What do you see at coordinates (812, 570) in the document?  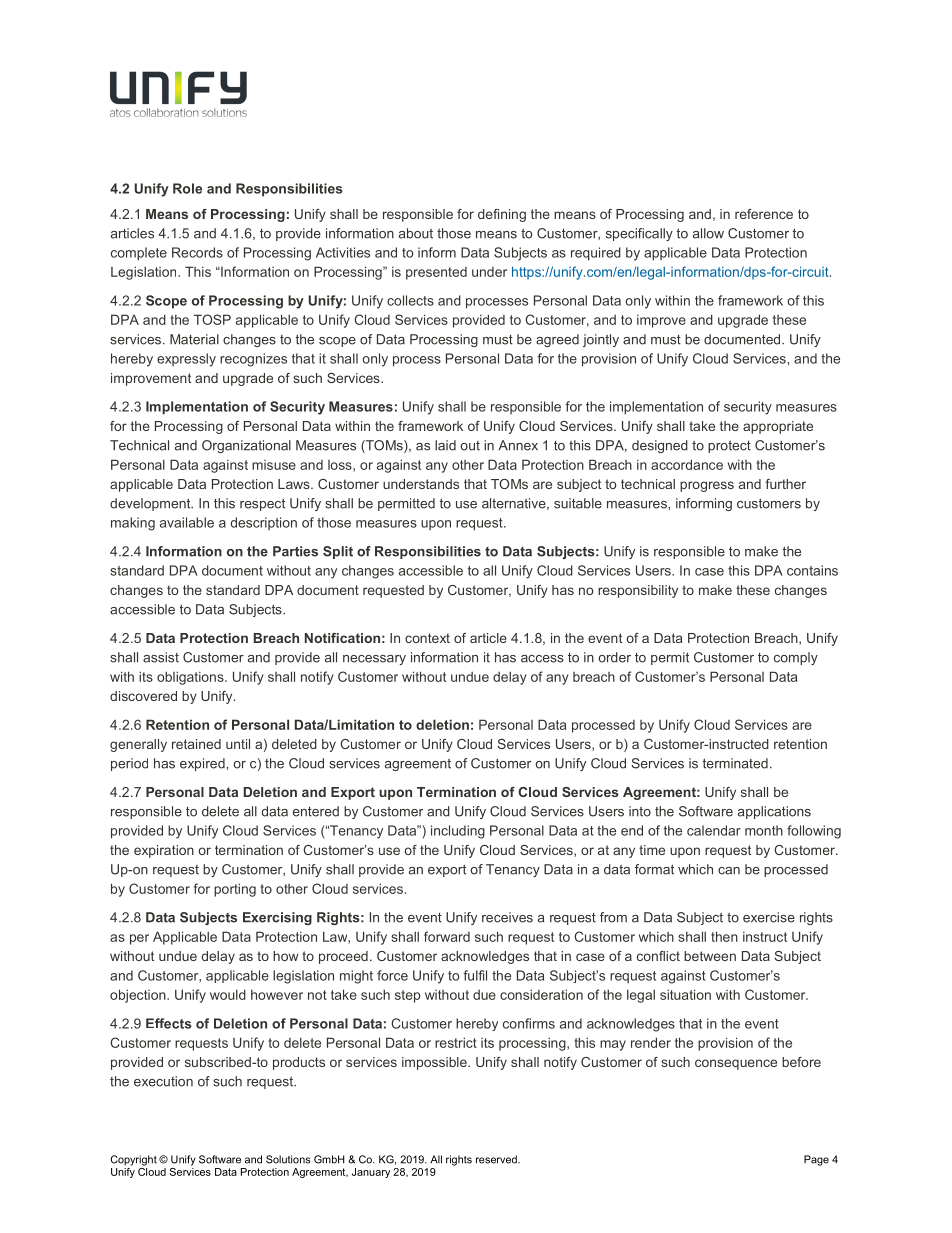 I see `contains` at bounding box center [812, 570].
